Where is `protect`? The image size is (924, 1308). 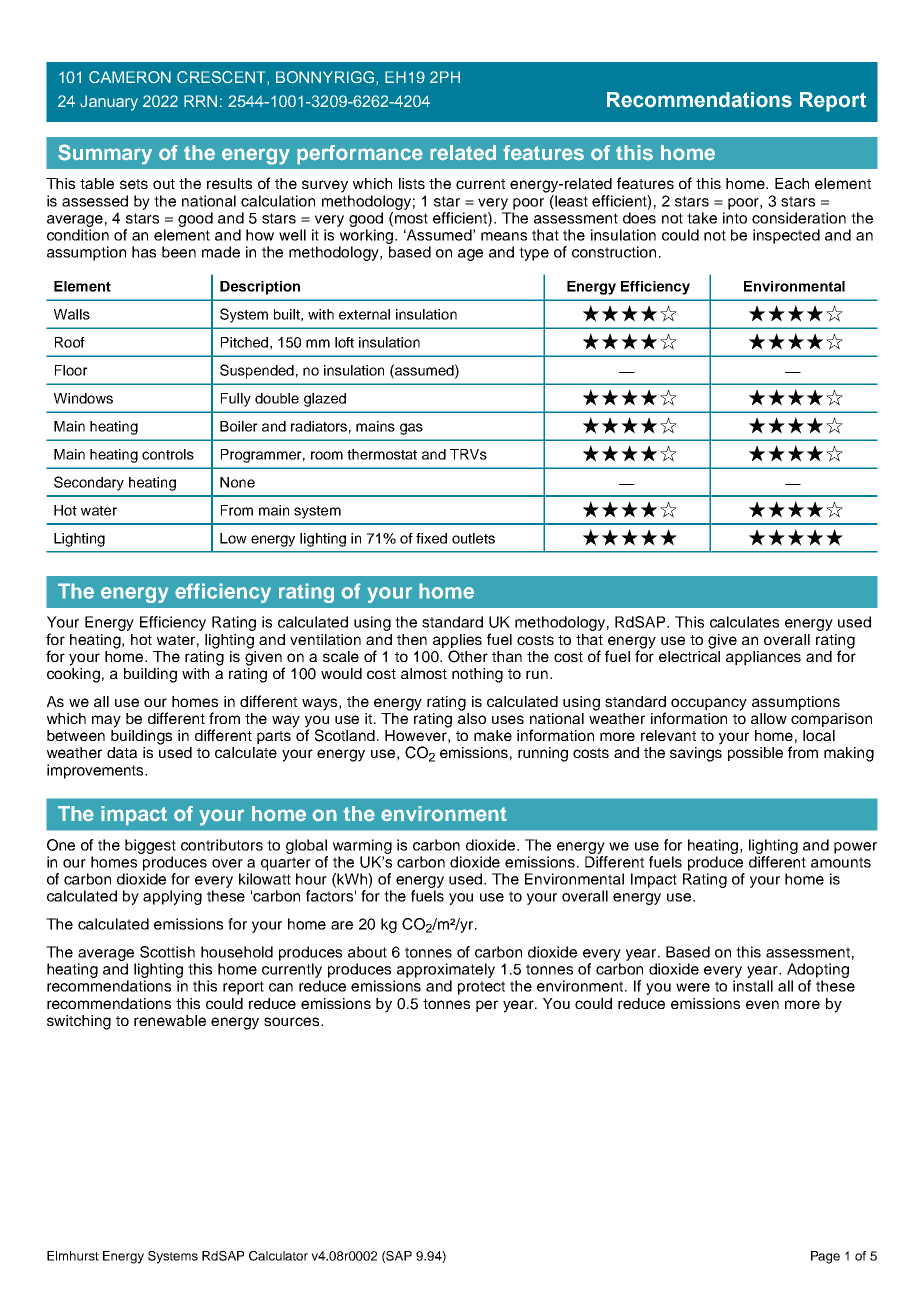
protect is located at coordinates (481, 988).
